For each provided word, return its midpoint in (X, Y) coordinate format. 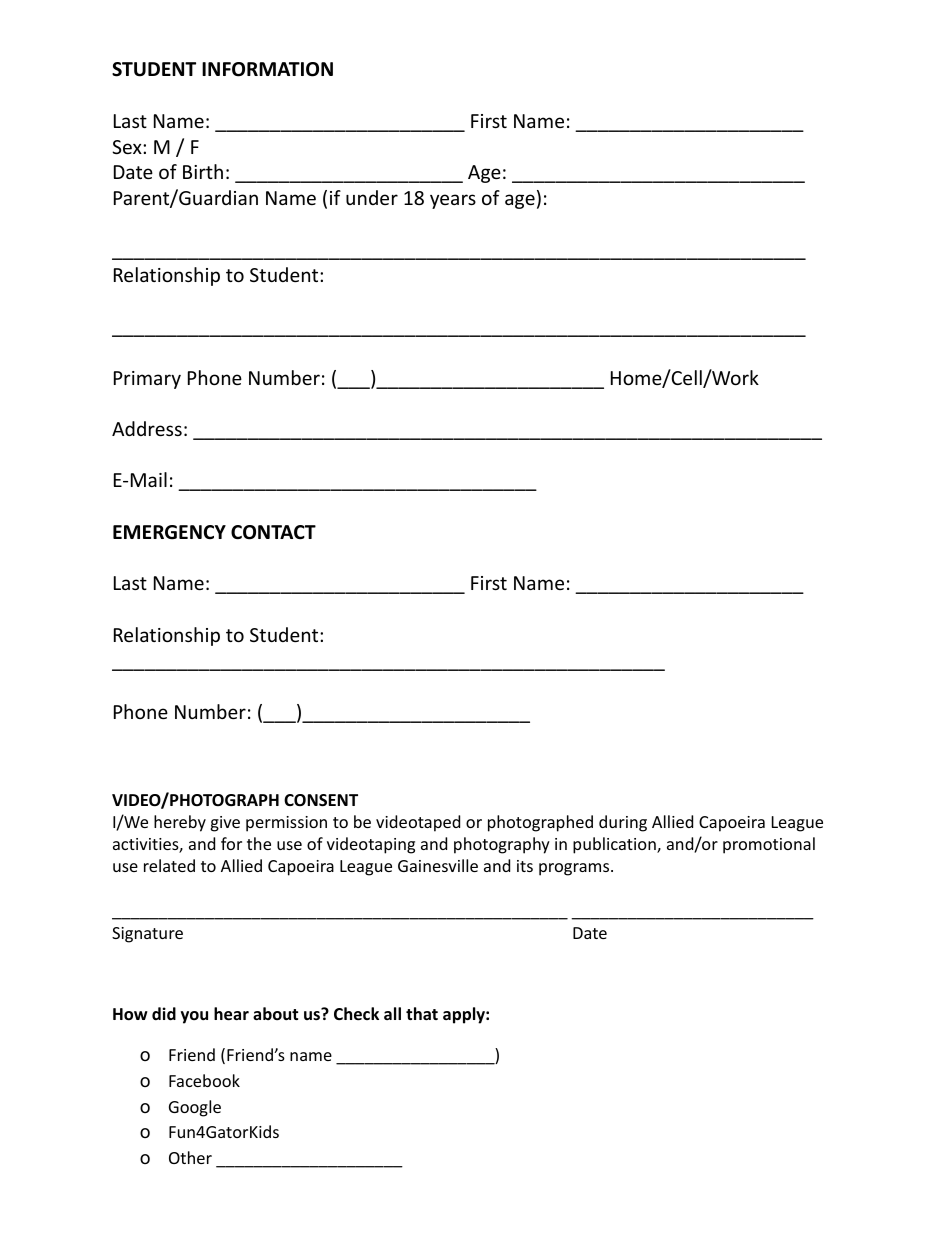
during (623, 823)
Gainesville (438, 865)
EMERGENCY (169, 532)
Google (195, 1108)
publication (615, 845)
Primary (147, 380)
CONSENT (321, 800)
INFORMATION (267, 69)
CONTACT (273, 532)
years (453, 201)
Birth (203, 171)
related (169, 865)
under (372, 197)
